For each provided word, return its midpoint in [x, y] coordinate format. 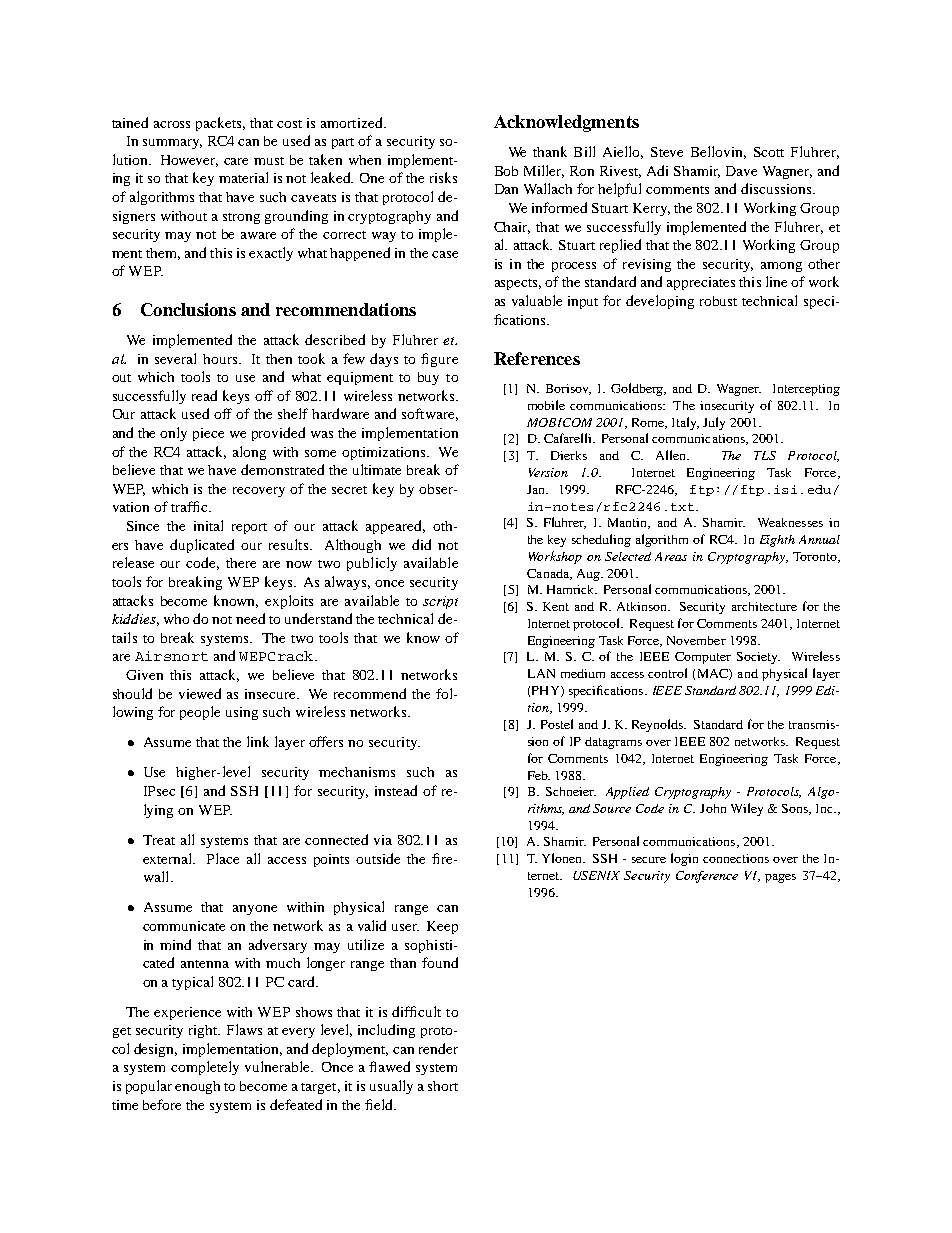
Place [223, 858]
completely [205, 1068]
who [176, 619]
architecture [764, 606]
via [383, 840]
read [204, 395]
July [714, 423]
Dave [741, 171]
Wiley [747, 809]
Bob [506, 171]
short [443, 1086]
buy [428, 378]
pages [780, 878]
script [440, 602]
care [236, 161]
